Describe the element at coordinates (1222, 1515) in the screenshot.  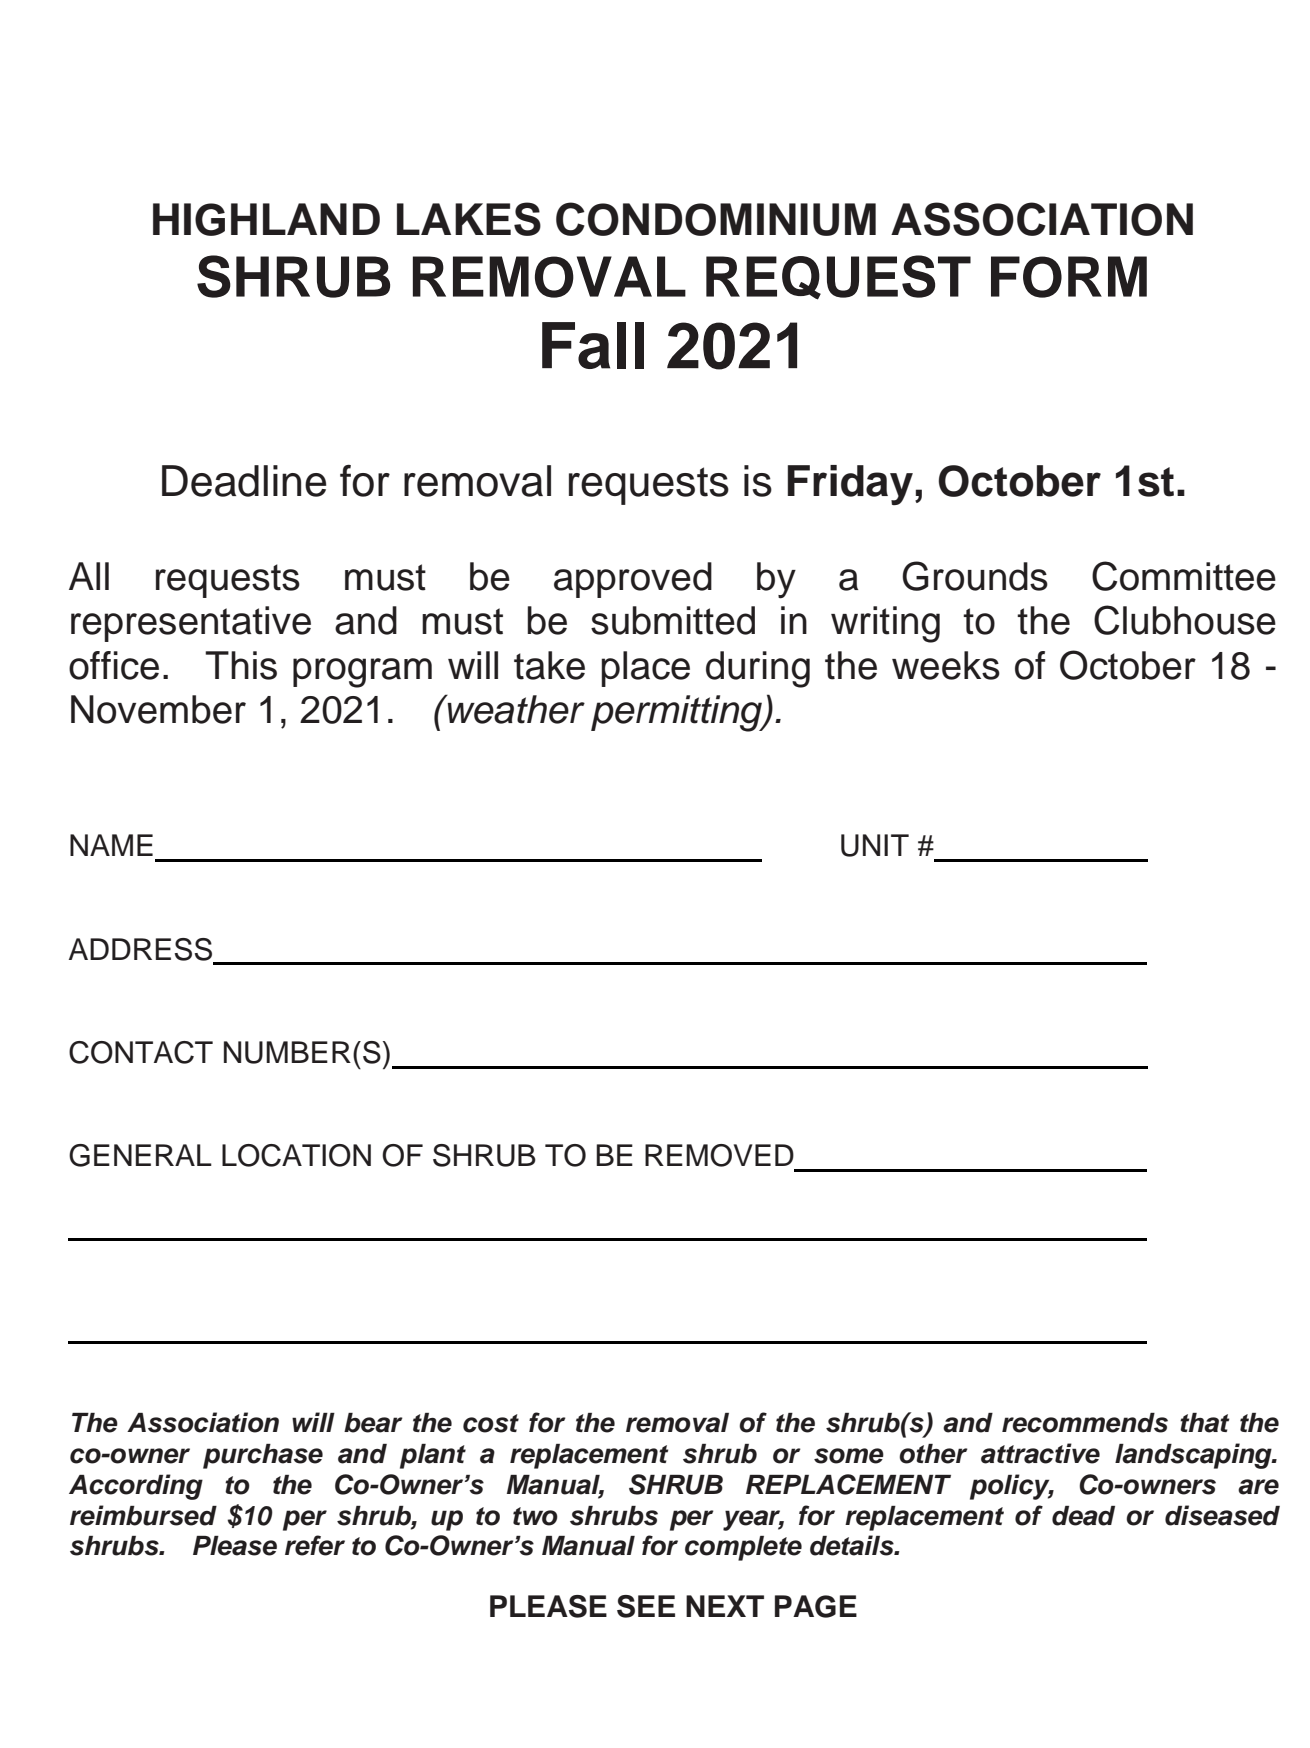
I see `diseased` at that location.
